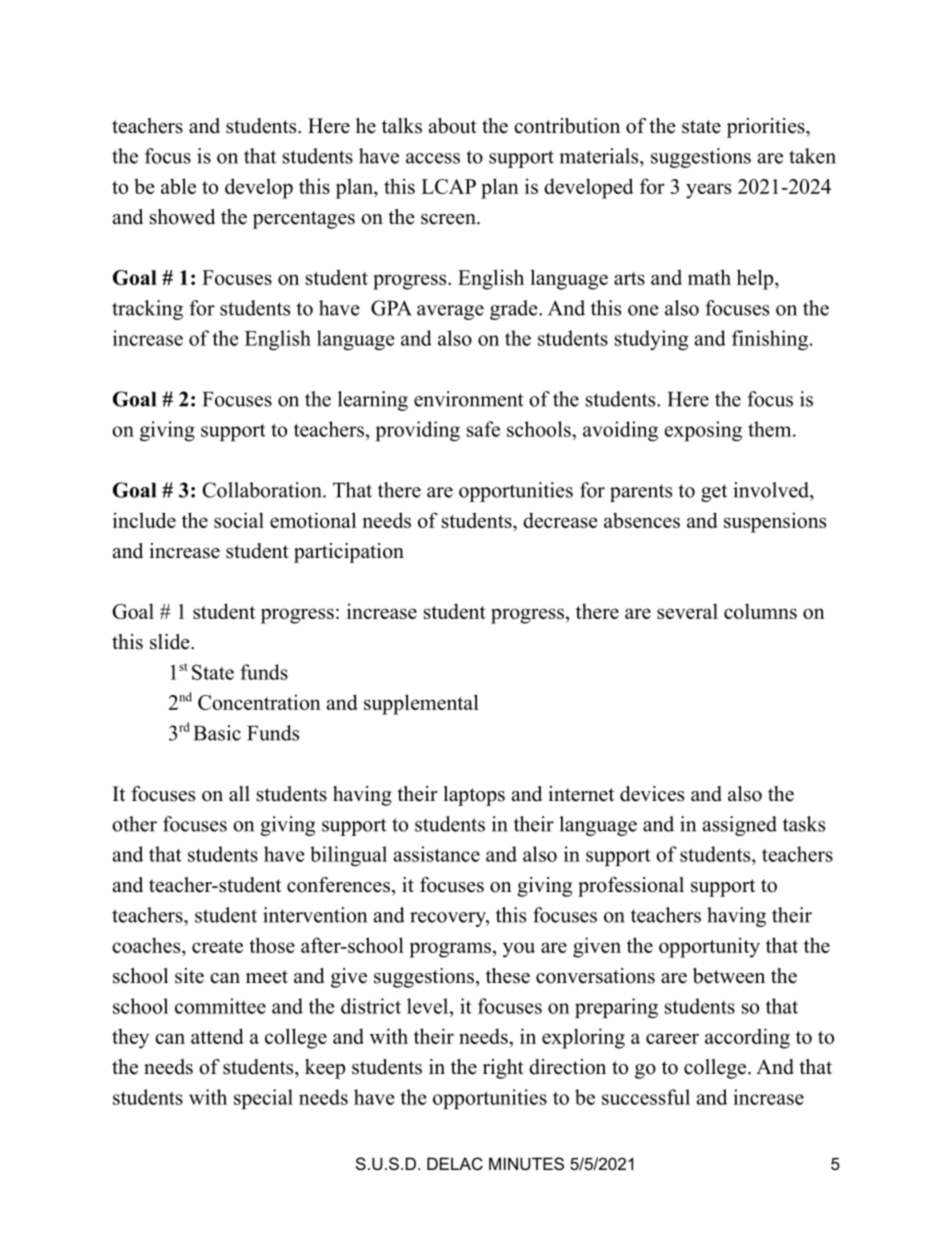  I want to click on able, so click(178, 186).
